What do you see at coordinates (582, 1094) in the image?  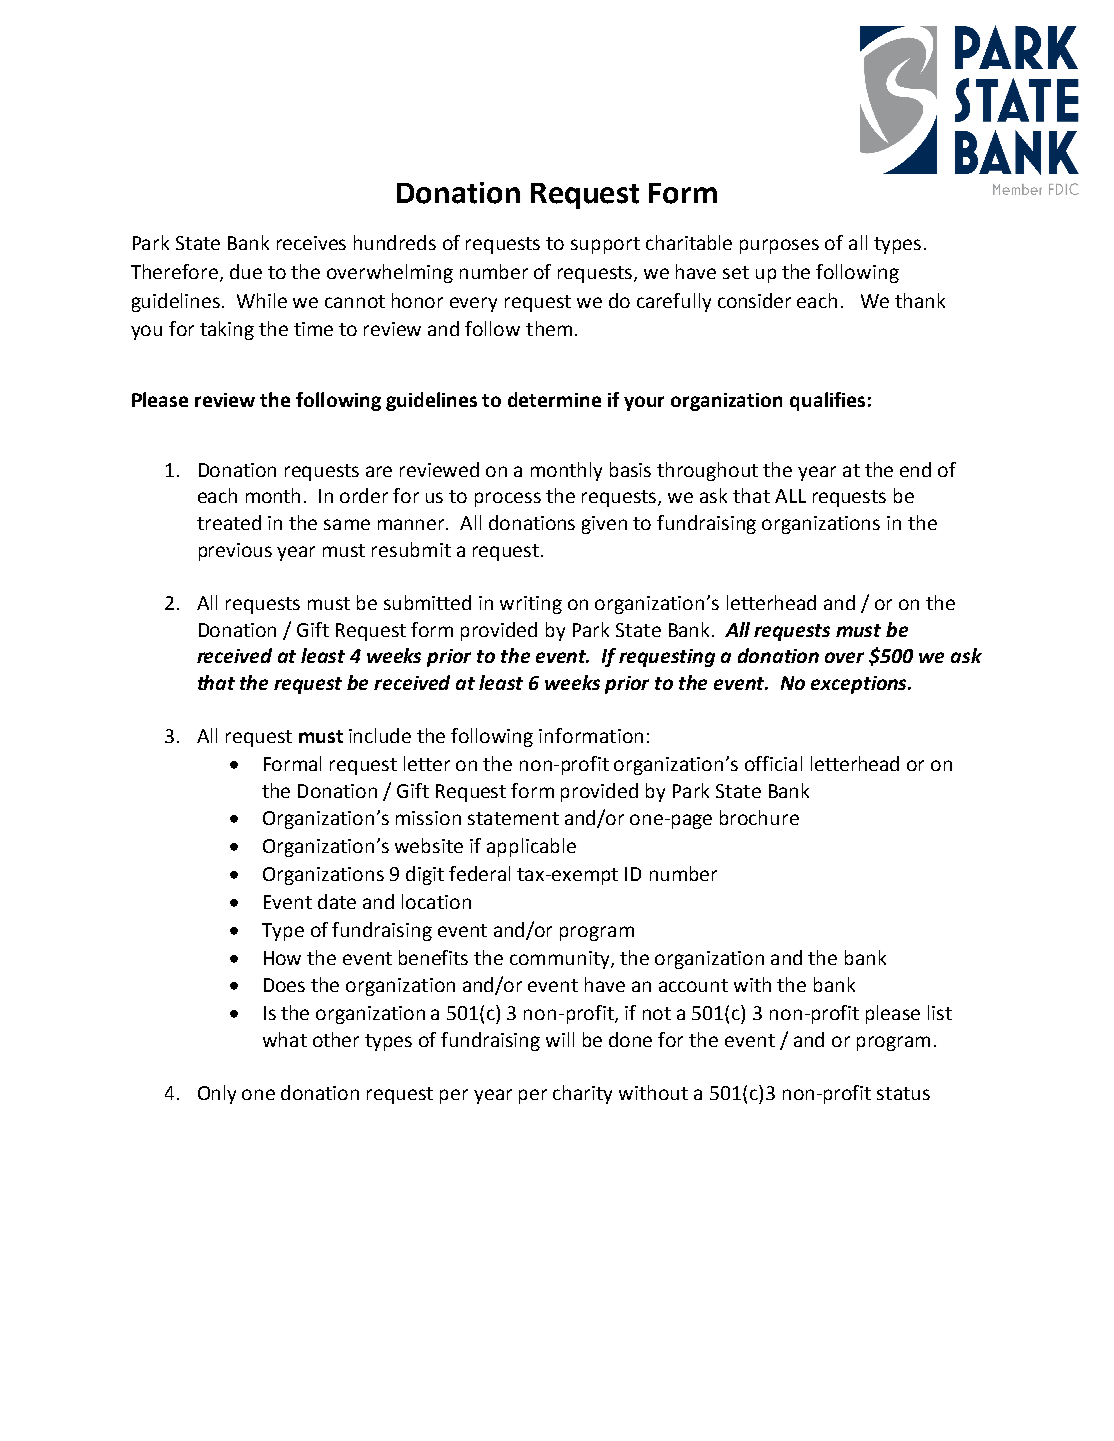 I see `charity` at bounding box center [582, 1094].
